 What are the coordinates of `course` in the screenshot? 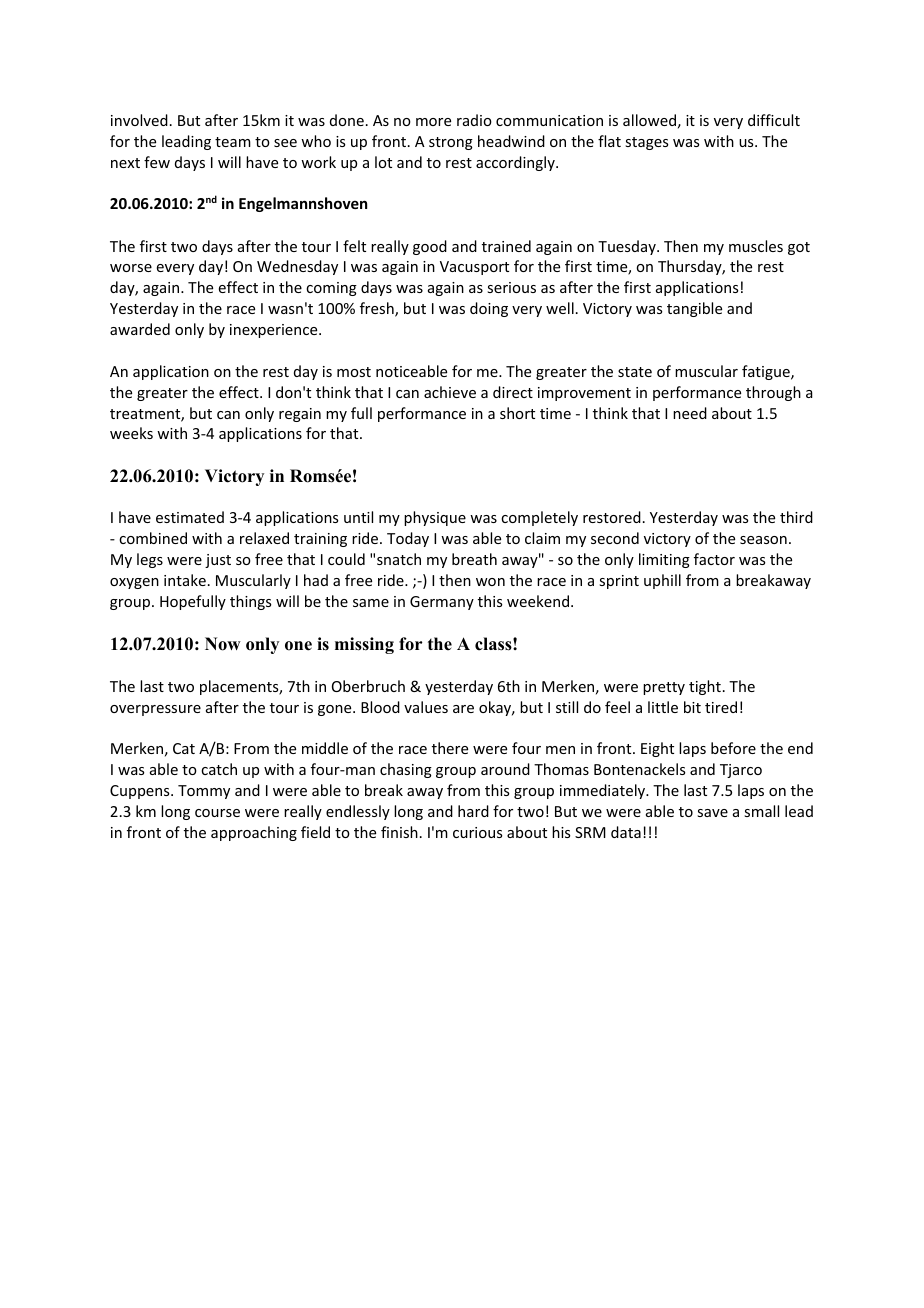 It's located at (217, 813).
